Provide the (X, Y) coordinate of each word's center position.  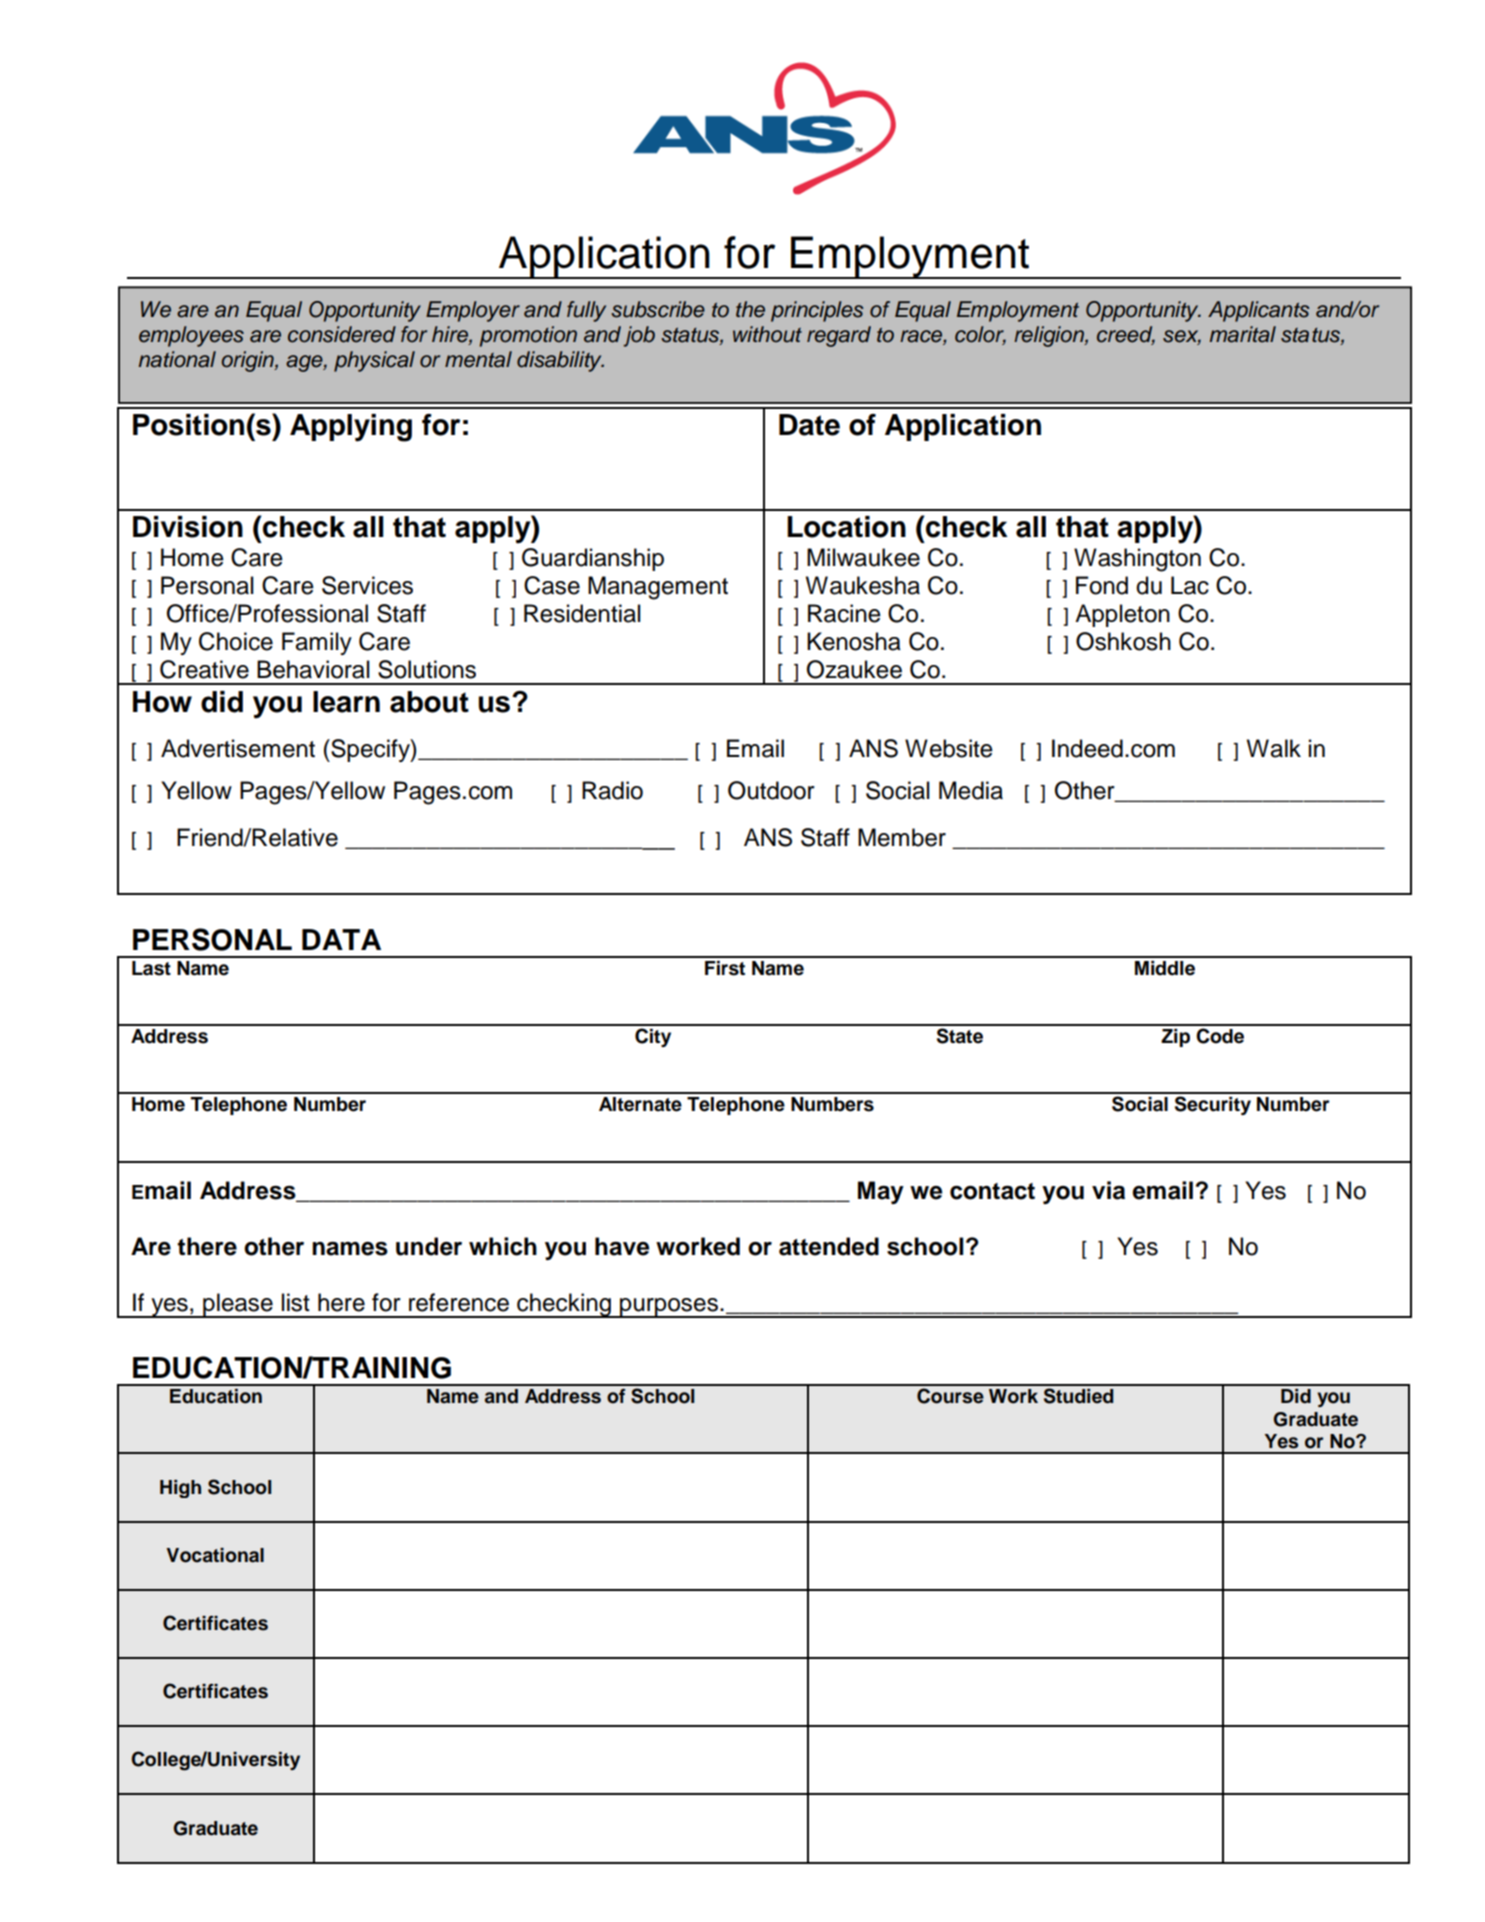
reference (459, 1302)
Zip (1175, 1038)
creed (1126, 335)
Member (902, 837)
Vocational (215, 1555)
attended (829, 1246)
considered (342, 334)
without (767, 334)
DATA (341, 939)
